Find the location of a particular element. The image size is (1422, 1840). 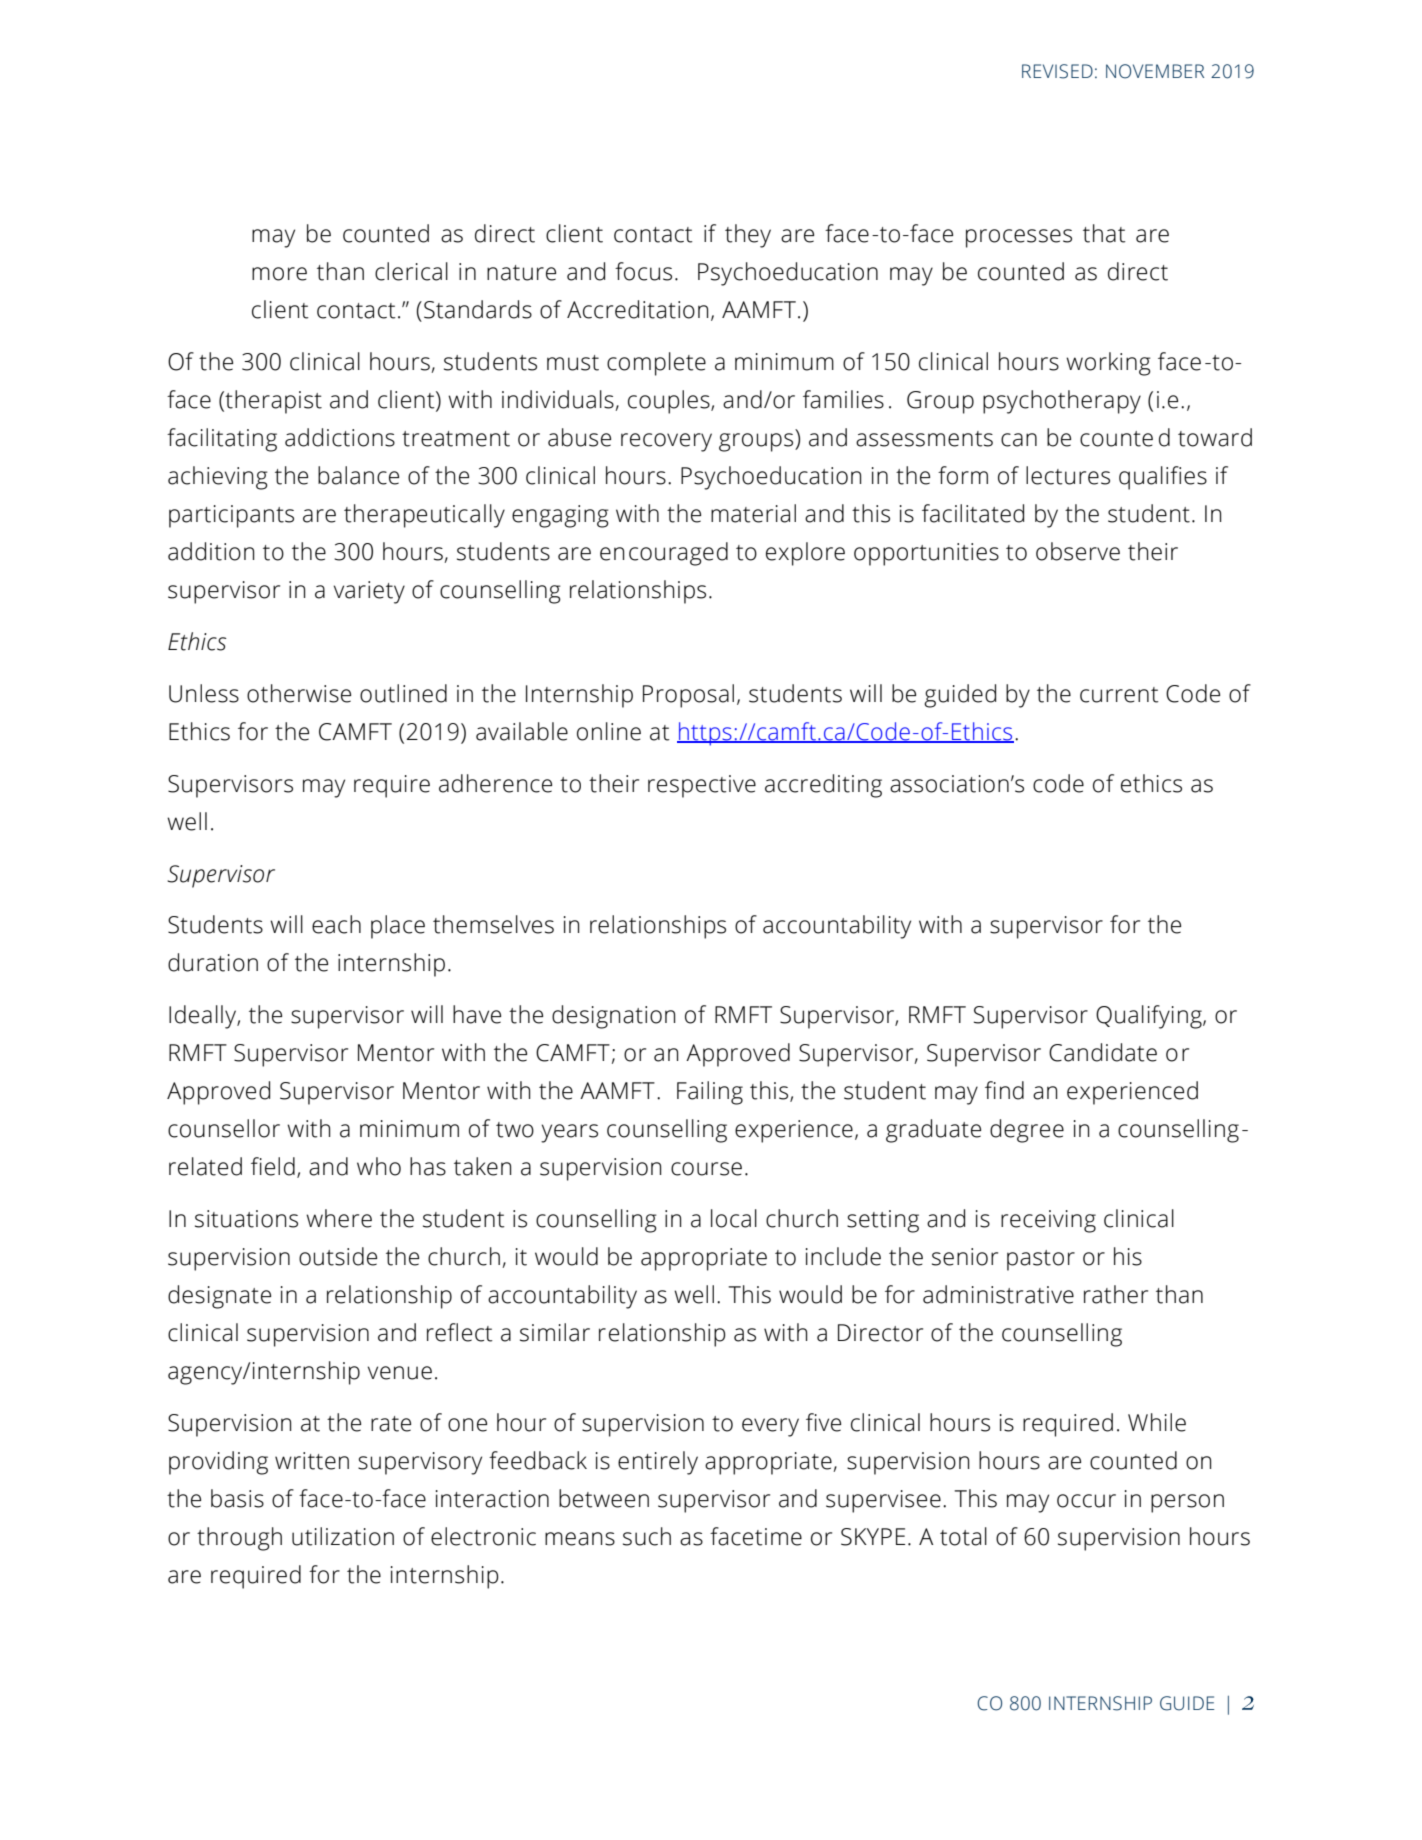

encouraged is located at coordinates (664, 554).
